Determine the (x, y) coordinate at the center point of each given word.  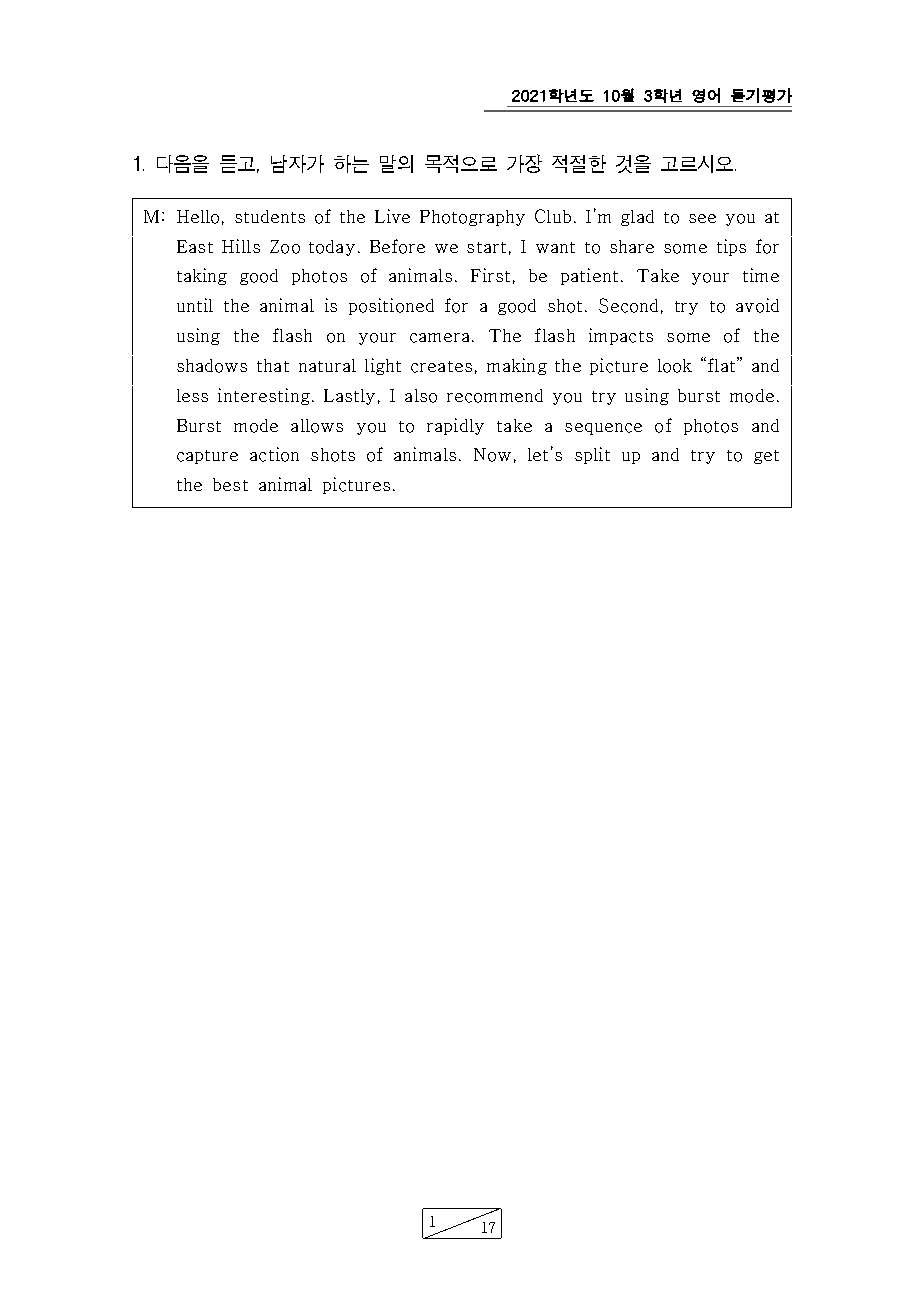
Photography (472, 218)
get (766, 457)
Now (492, 455)
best (230, 484)
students (270, 216)
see (702, 218)
